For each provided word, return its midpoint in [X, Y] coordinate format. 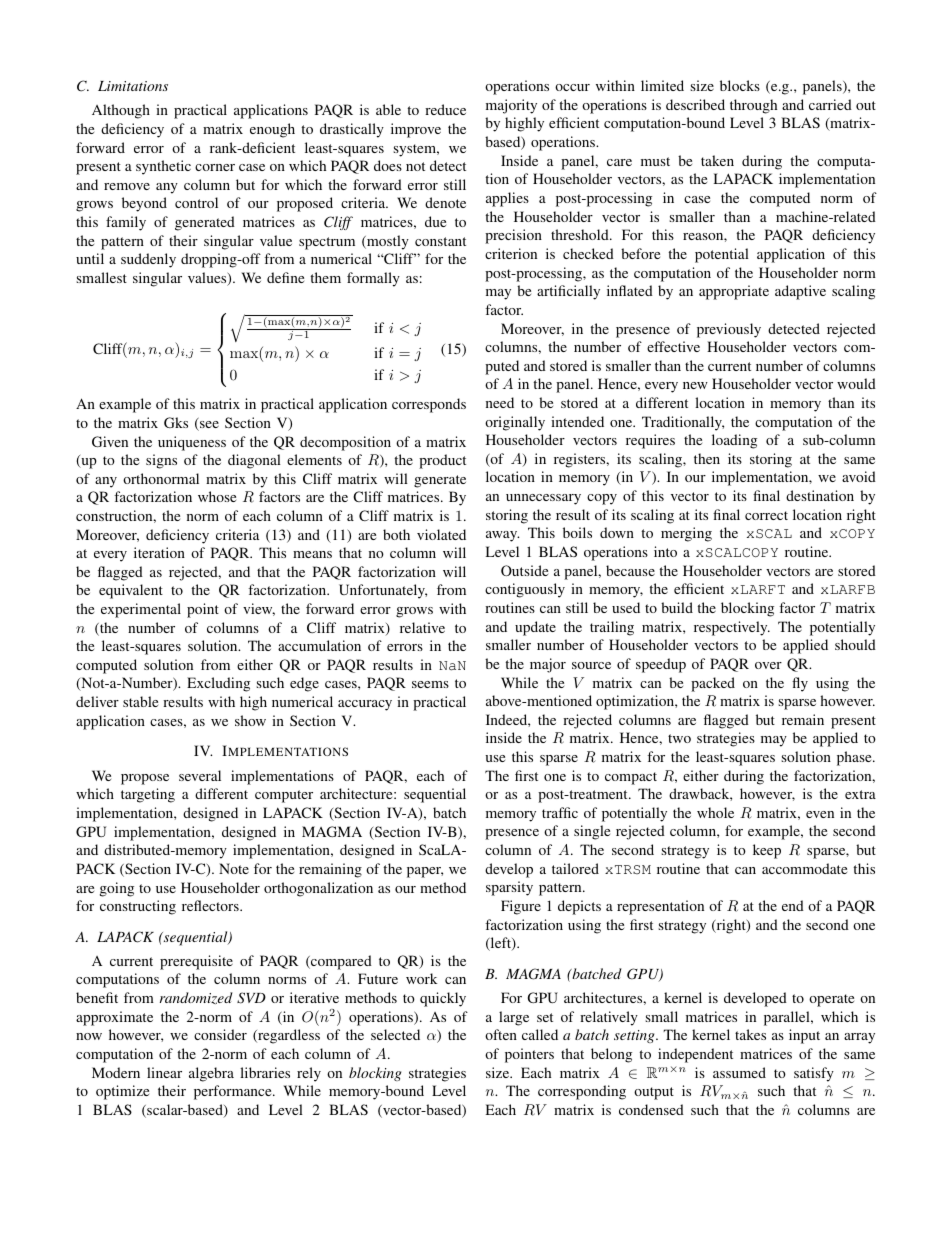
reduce [445, 109]
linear [164, 1072]
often [501, 1034]
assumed [739, 1072]
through [753, 106]
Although [121, 111]
